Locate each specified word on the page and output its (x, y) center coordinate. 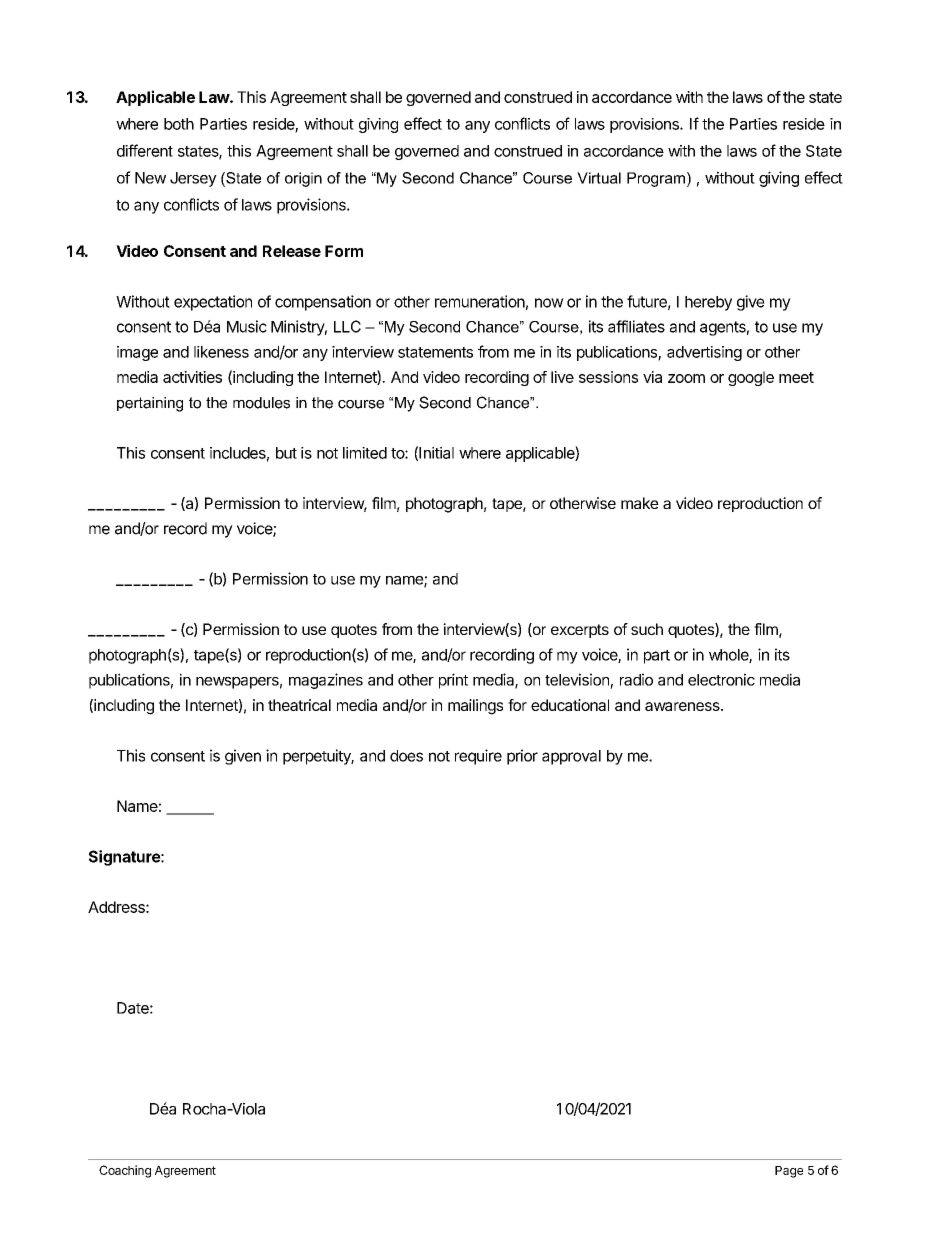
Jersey (193, 179)
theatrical (299, 705)
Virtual (599, 178)
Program (656, 179)
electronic (721, 679)
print (453, 681)
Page (789, 1172)
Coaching (125, 1171)
